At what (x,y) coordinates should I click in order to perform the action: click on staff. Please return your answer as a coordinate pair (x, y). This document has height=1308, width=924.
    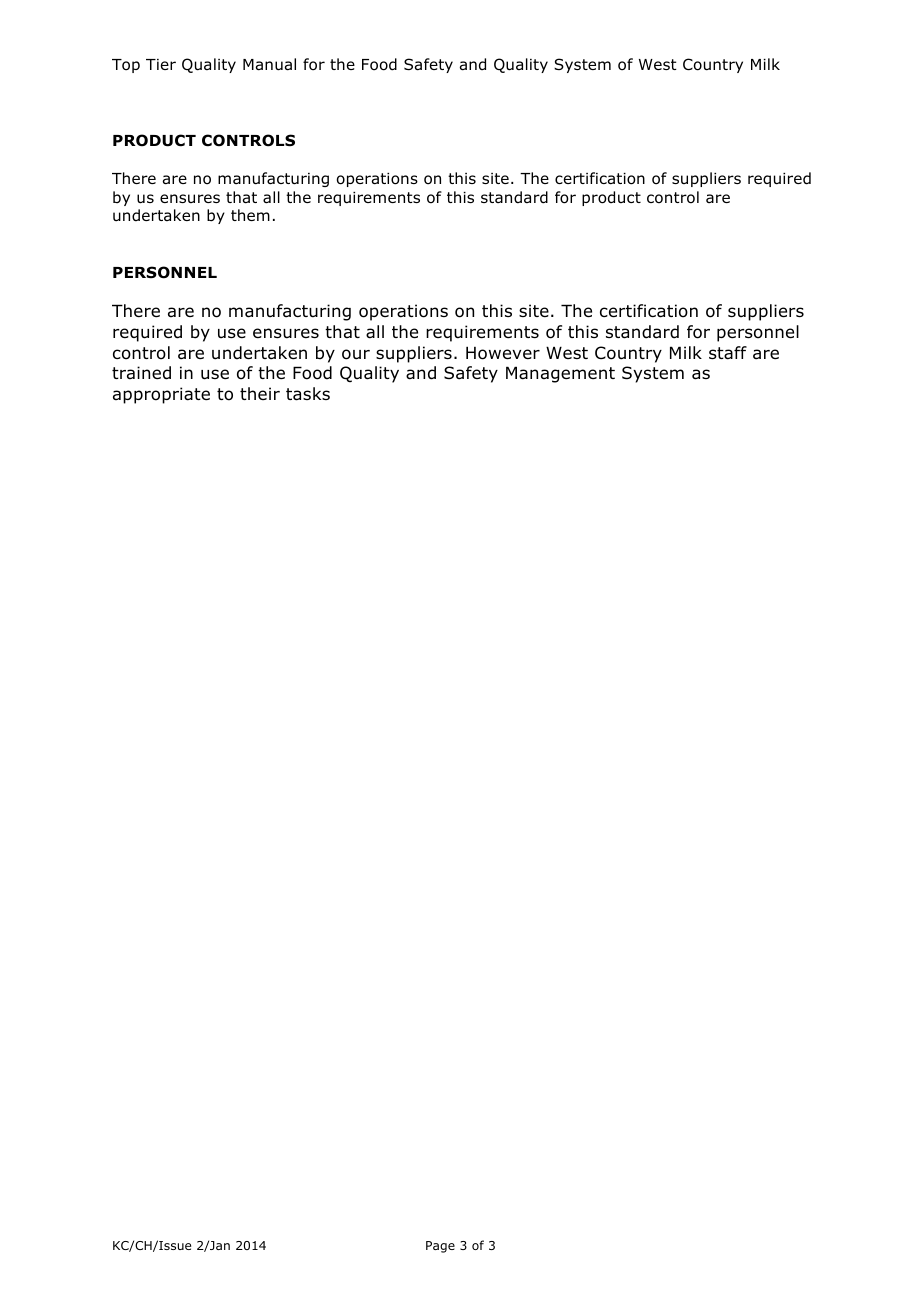
    Looking at the image, I should click on (728, 353).
